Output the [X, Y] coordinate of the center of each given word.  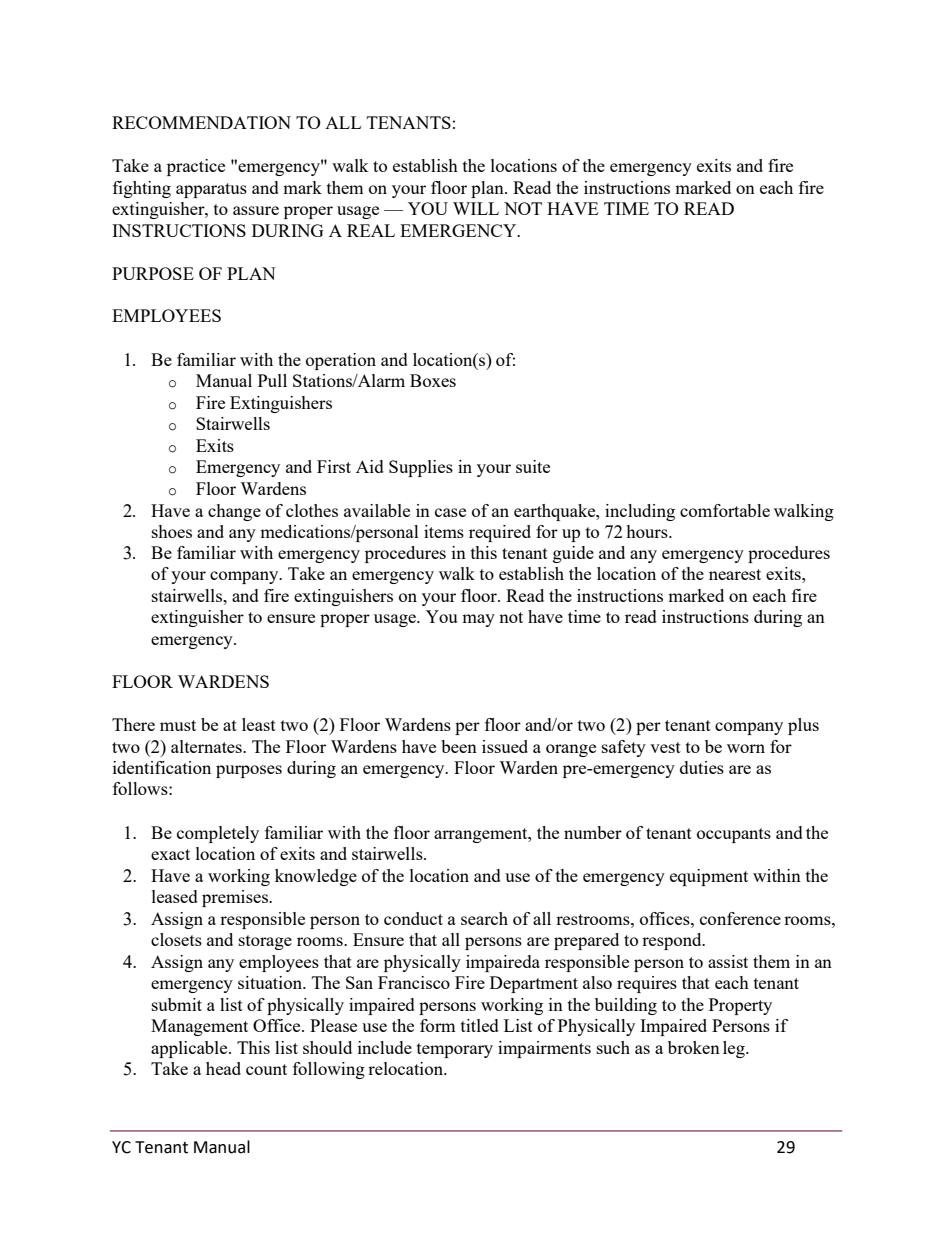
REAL [371, 230]
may [478, 620]
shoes [172, 531]
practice [196, 167]
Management [199, 1027]
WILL [476, 208]
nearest [735, 574]
